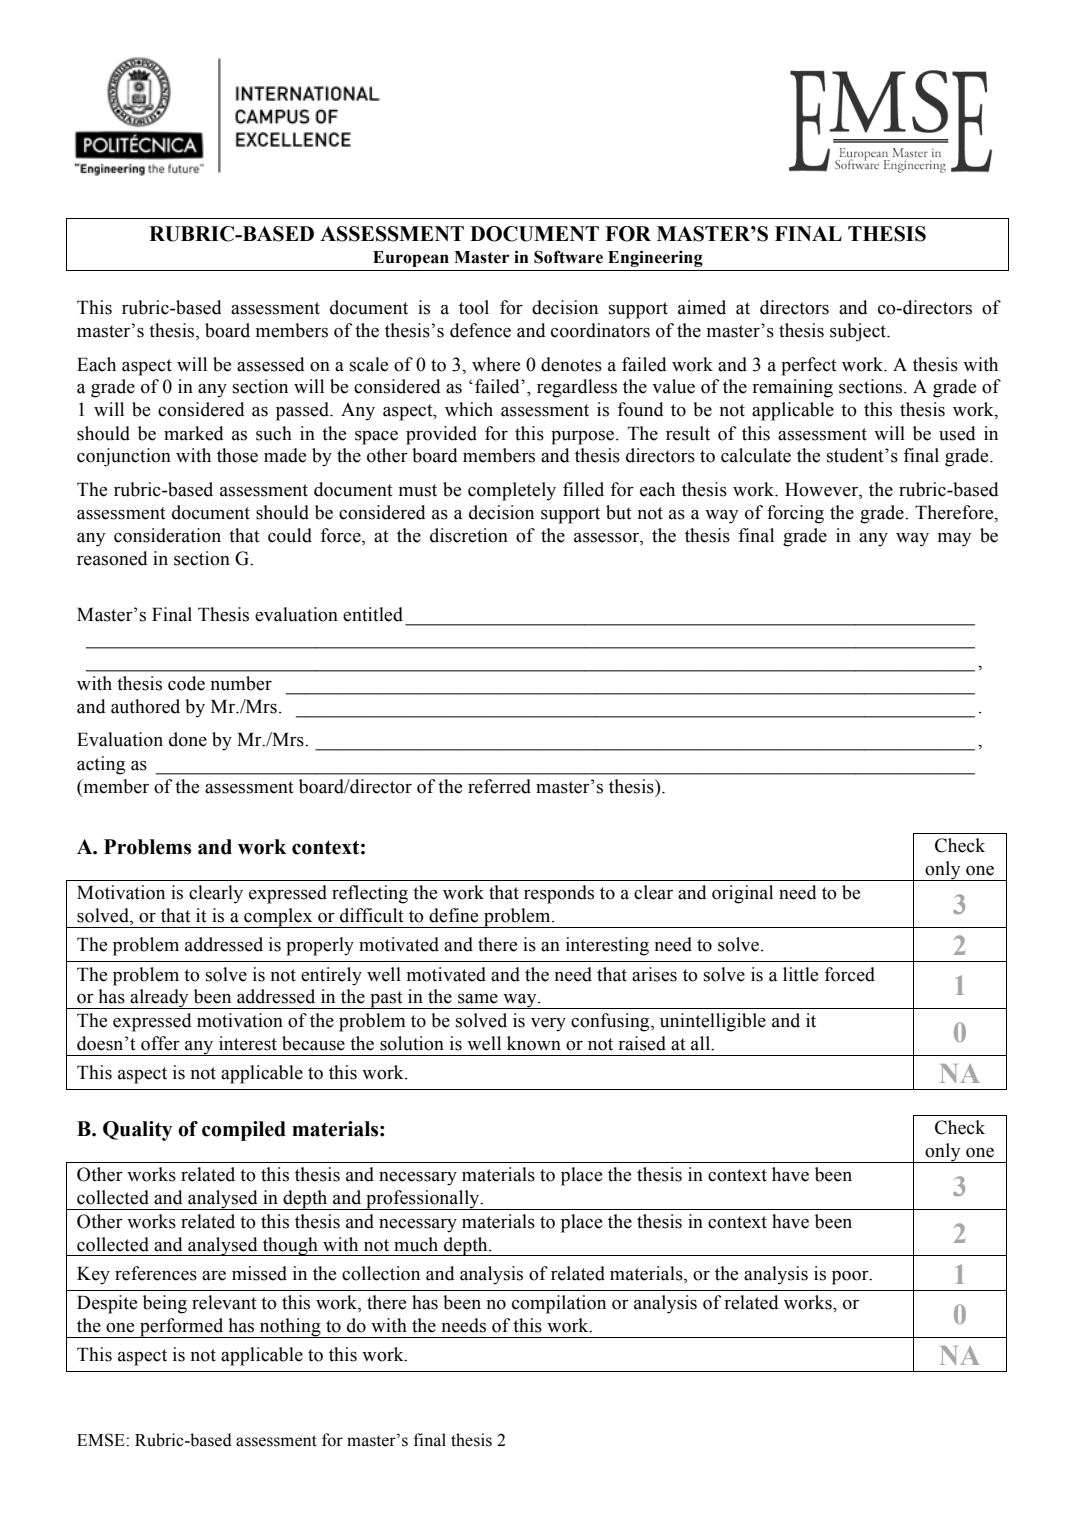 The width and height of the screenshot is (1081, 1529). What do you see at coordinates (742, 894) in the screenshot?
I see `original` at bounding box center [742, 894].
